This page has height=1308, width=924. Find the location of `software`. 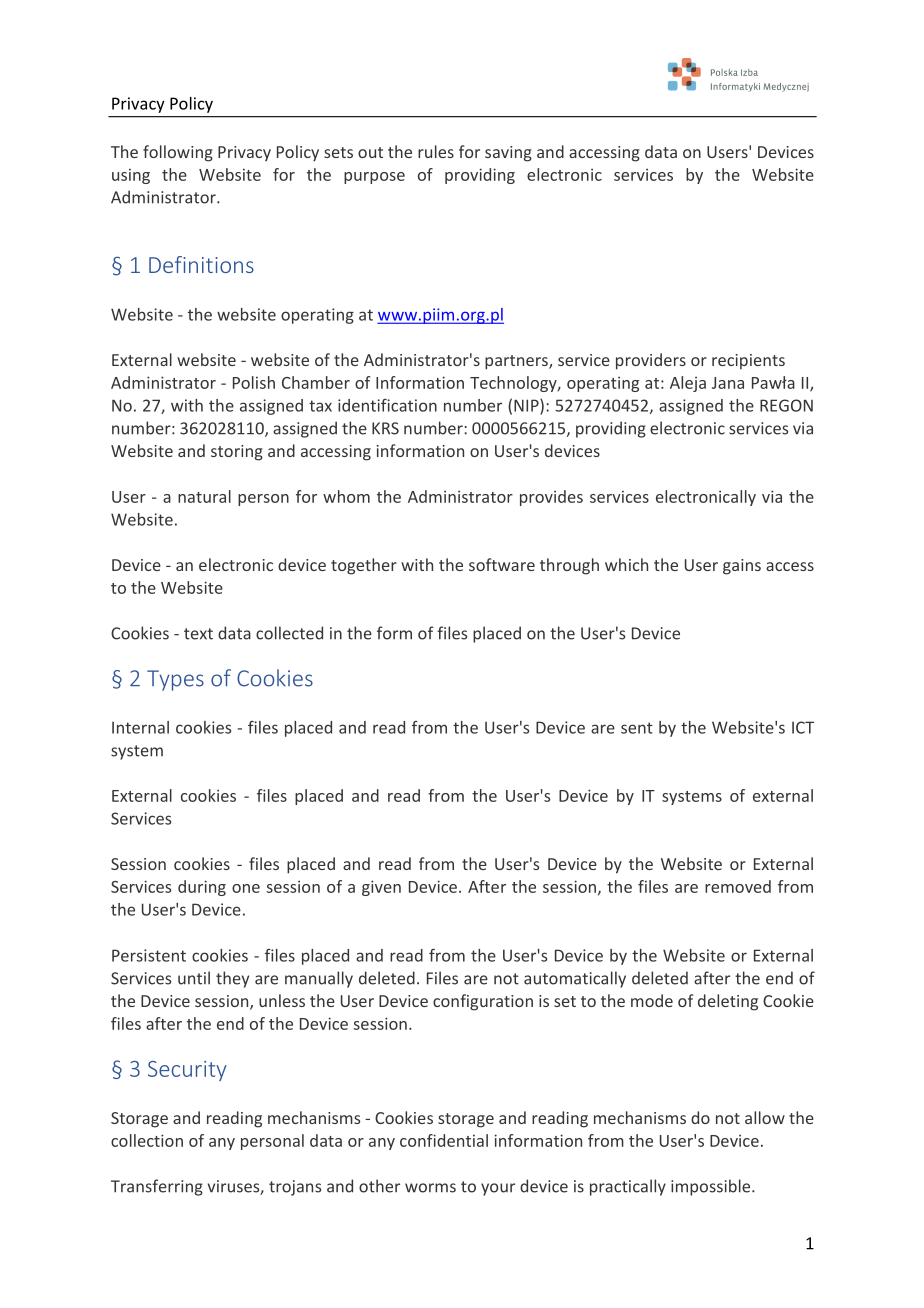

software is located at coordinates (502, 564).
